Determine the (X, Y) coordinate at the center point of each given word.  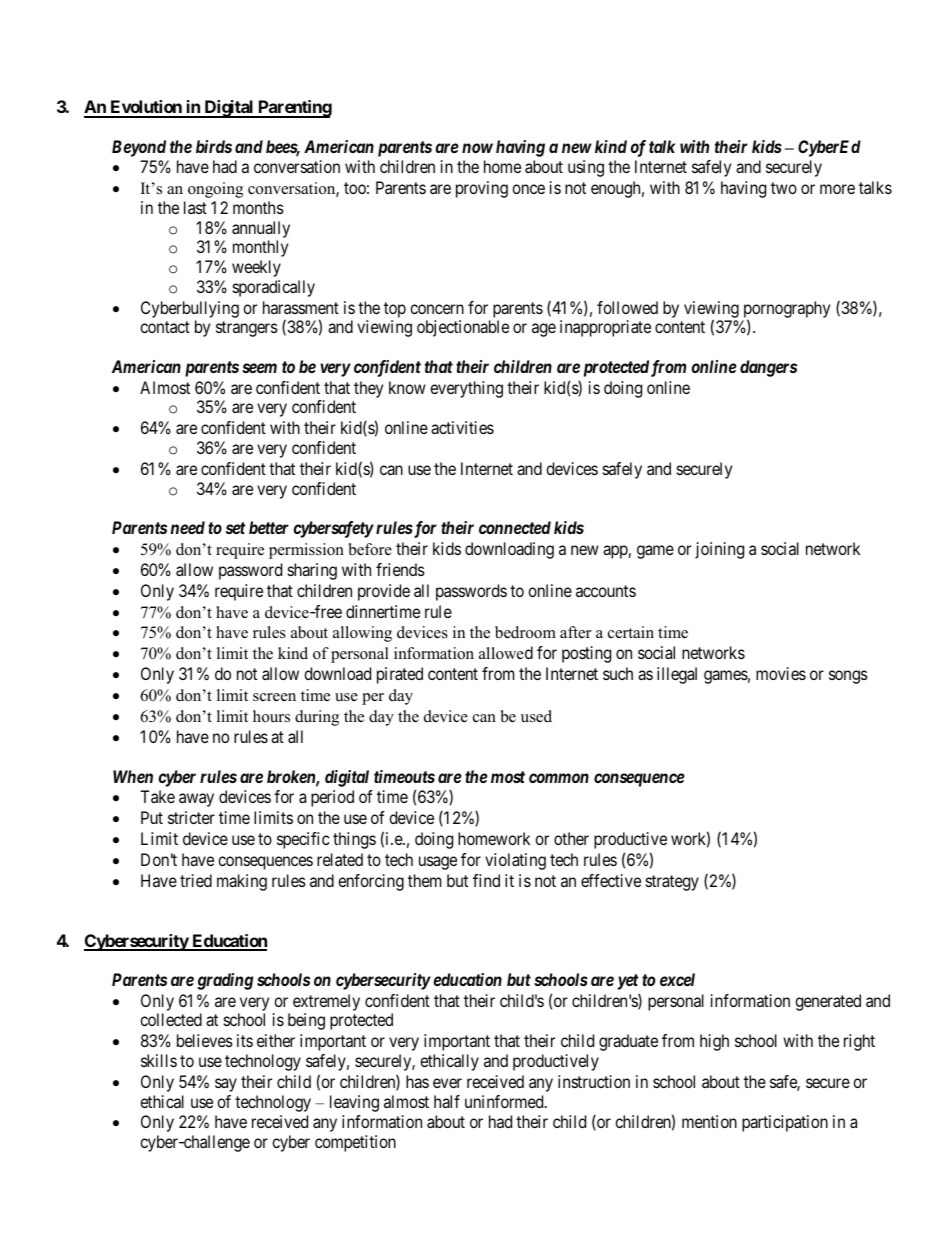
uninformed (505, 1101)
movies (781, 673)
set (235, 528)
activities (462, 427)
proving (482, 189)
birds (214, 146)
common (559, 778)
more (837, 189)
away (196, 800)
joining (719, 550)
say (226, 1085)
